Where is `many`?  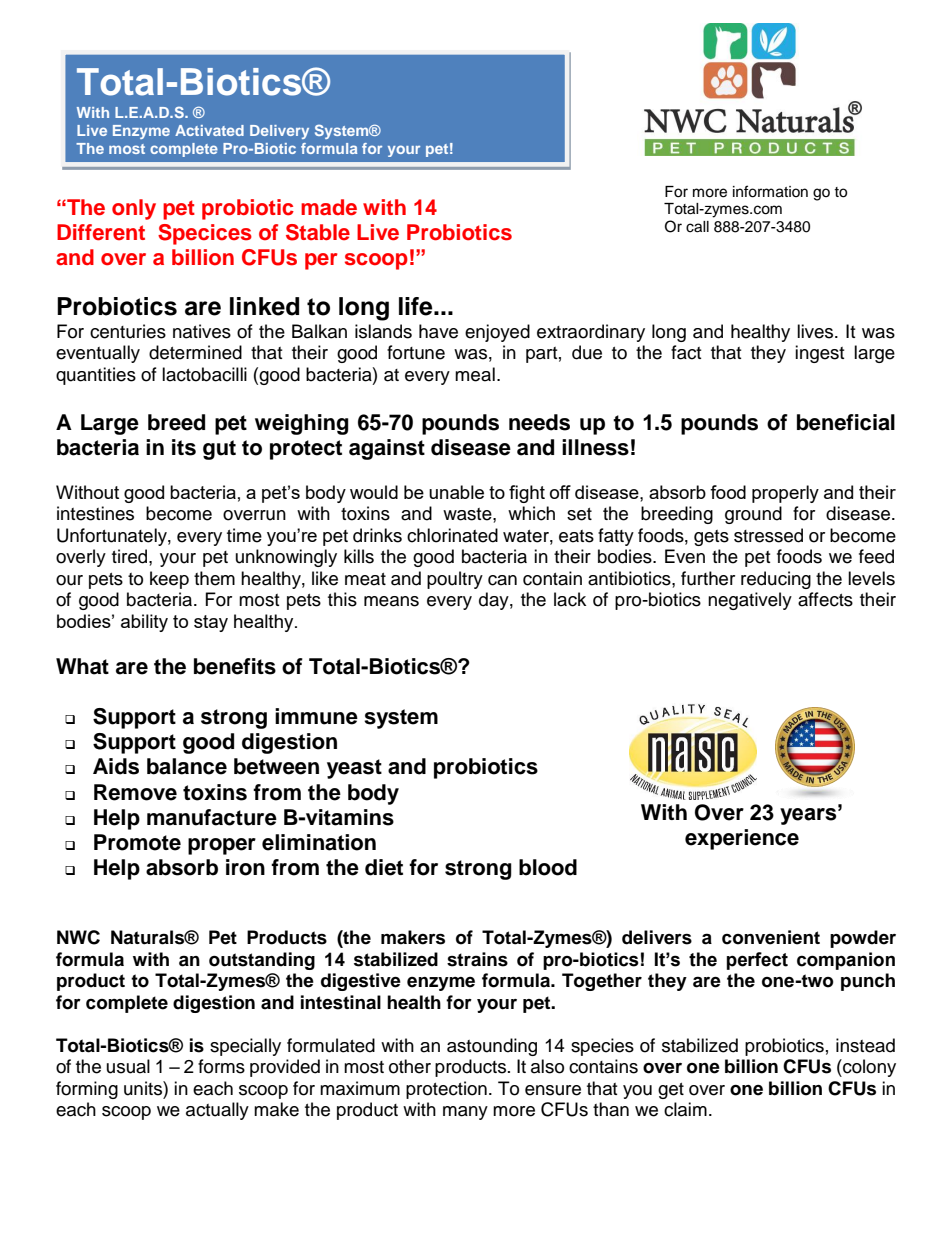 many is located at coordinates (465, 1113).
